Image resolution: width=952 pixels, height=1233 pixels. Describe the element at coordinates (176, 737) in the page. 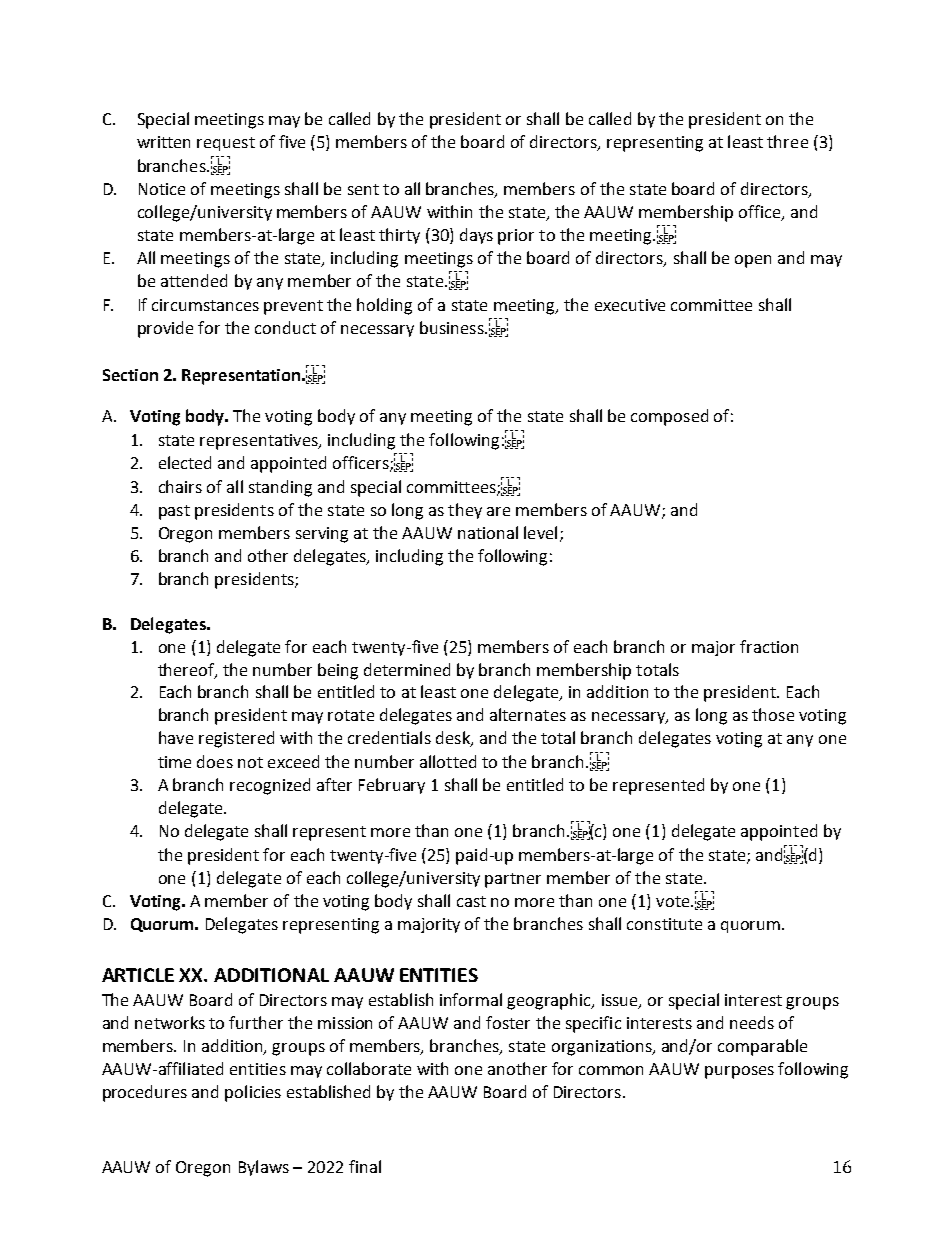

I see `have` at that location.
